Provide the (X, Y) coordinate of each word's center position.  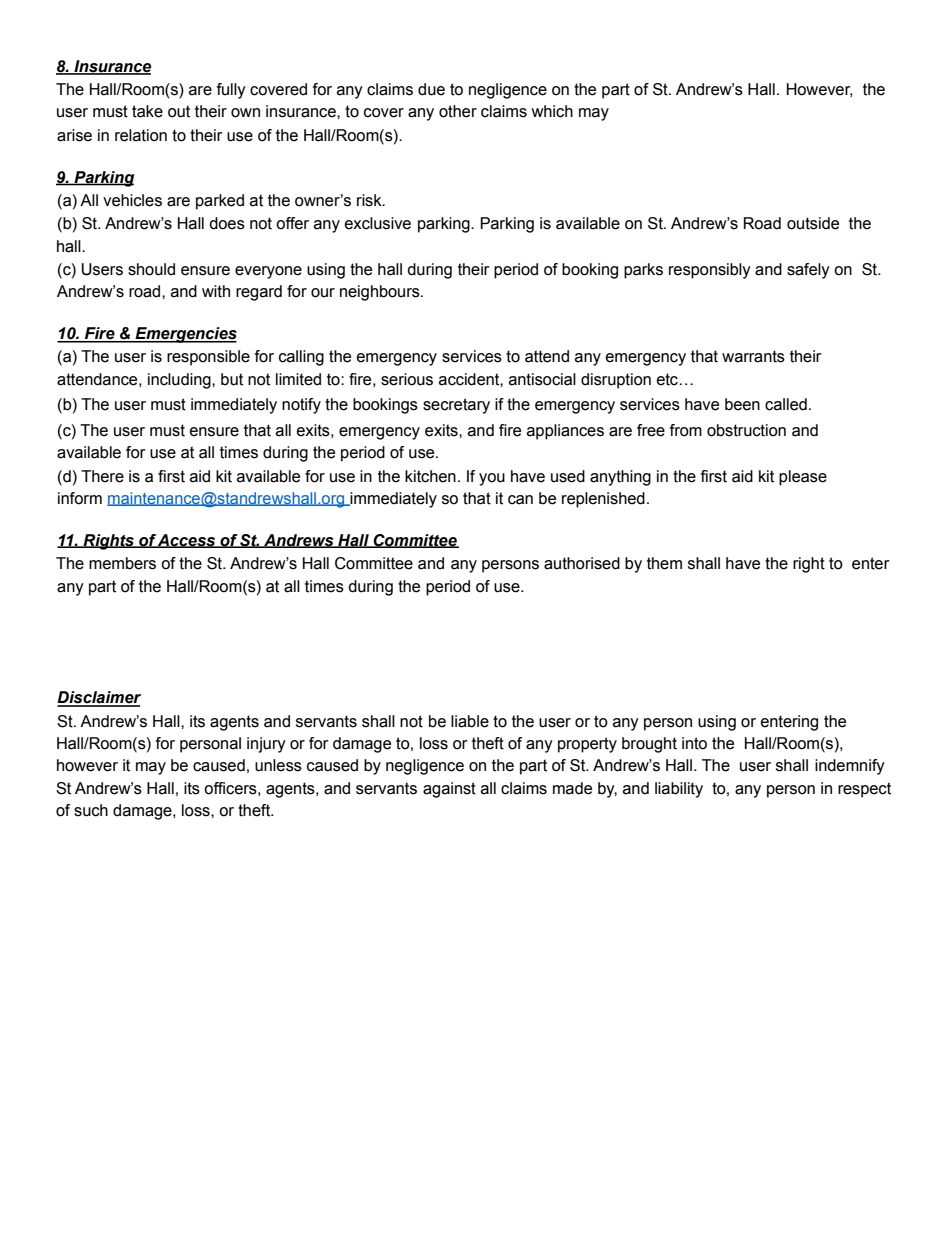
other (458, 111)
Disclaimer (99, 698)
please (803, 478)
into (694, 743)
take (147, 111)
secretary (456, 406)
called (786, 404)
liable (470, 721)
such (91, 810)
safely (808, 271)
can (520, 500)
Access (187, 541)
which (552, 111)
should (151, 269)
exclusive (378, 223)
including (180, 381)
